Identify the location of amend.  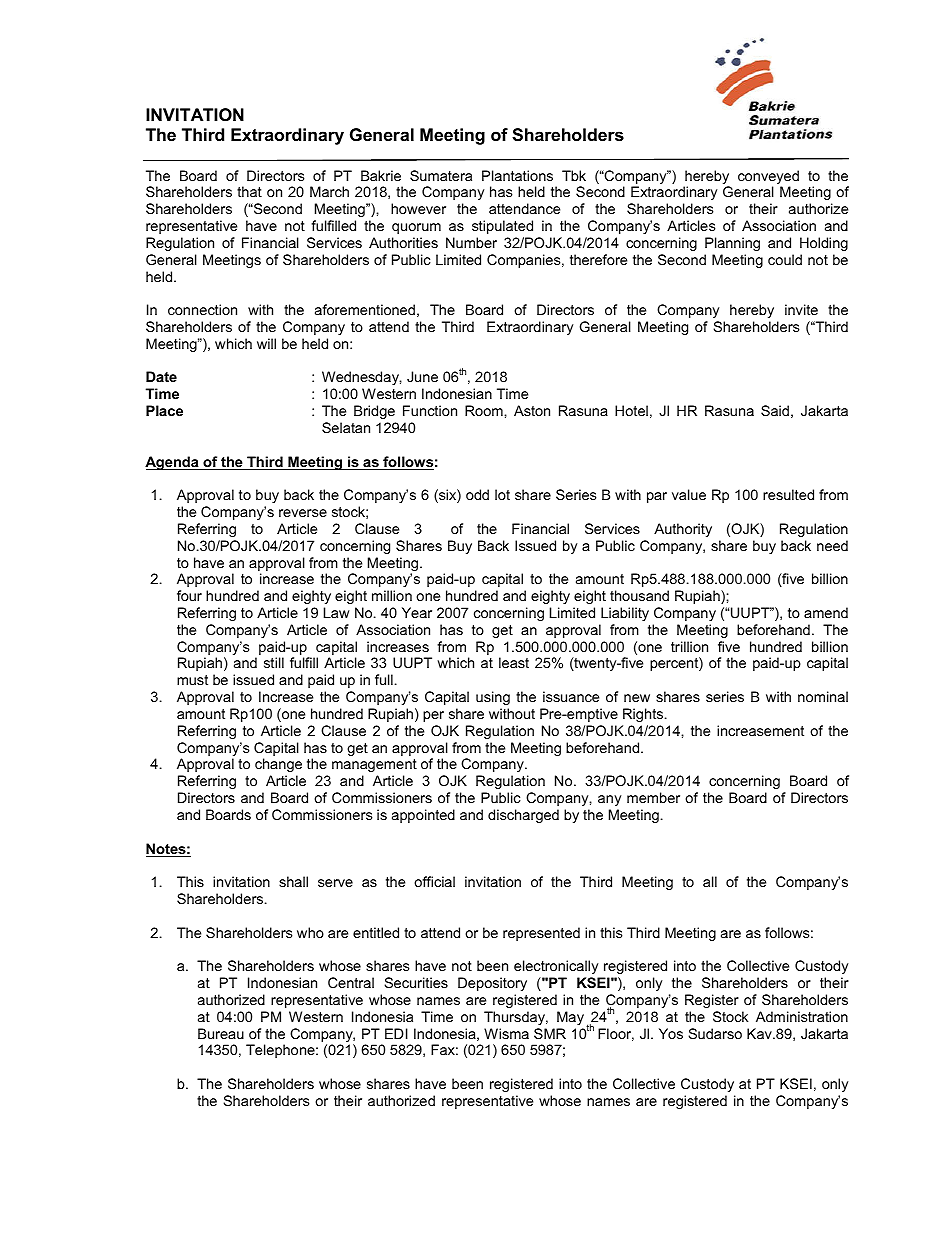
(826, 612).
